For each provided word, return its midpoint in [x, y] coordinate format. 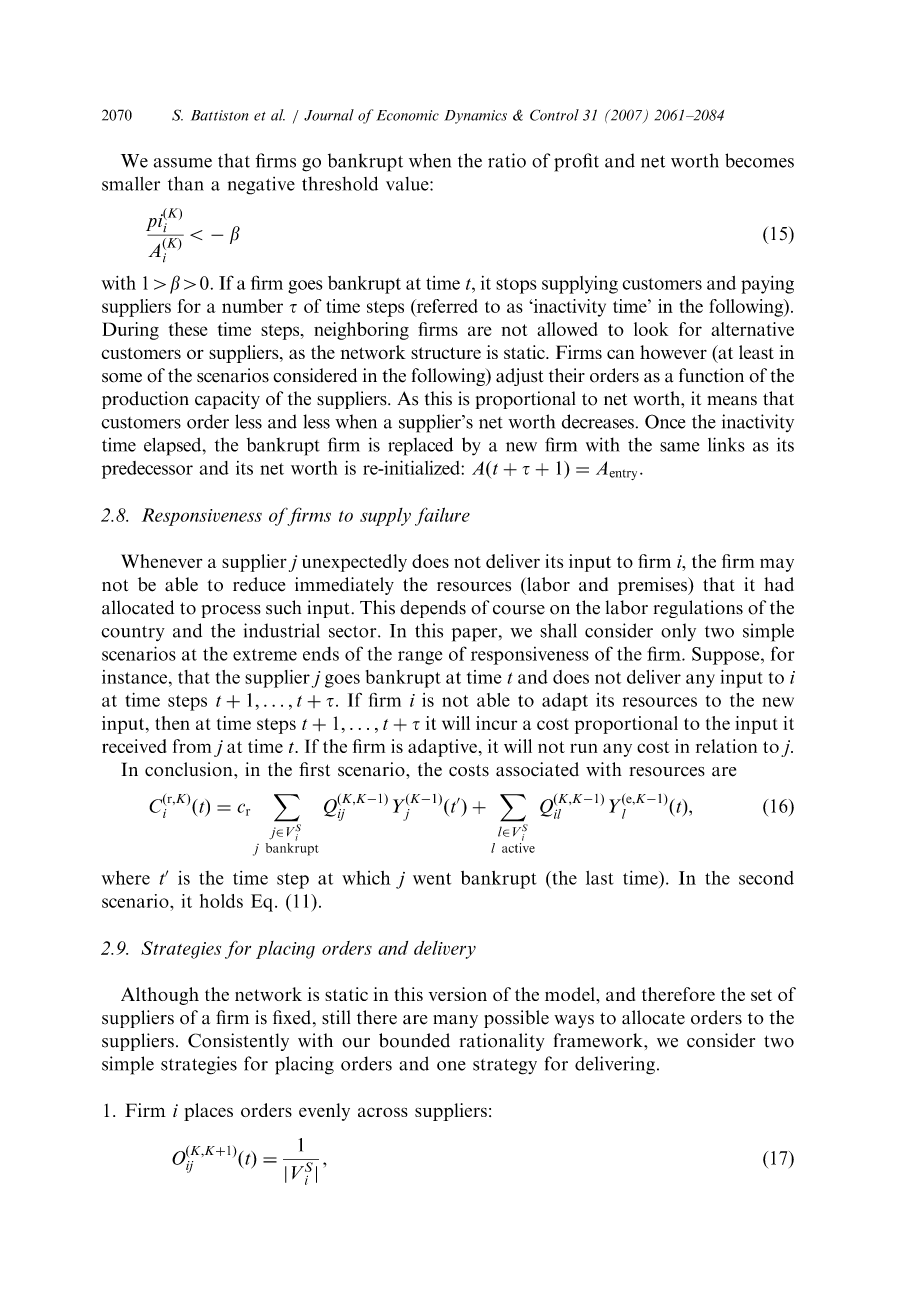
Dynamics [475, 117]
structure [446, 353]
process [231, 611]
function [711, 375]
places [208, 1112]
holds [221, 901]
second [766, 878]
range [420, 658]
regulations [698, 609]
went [432, 879]
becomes [759, 160]
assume [183, 163]
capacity [227, 400]
